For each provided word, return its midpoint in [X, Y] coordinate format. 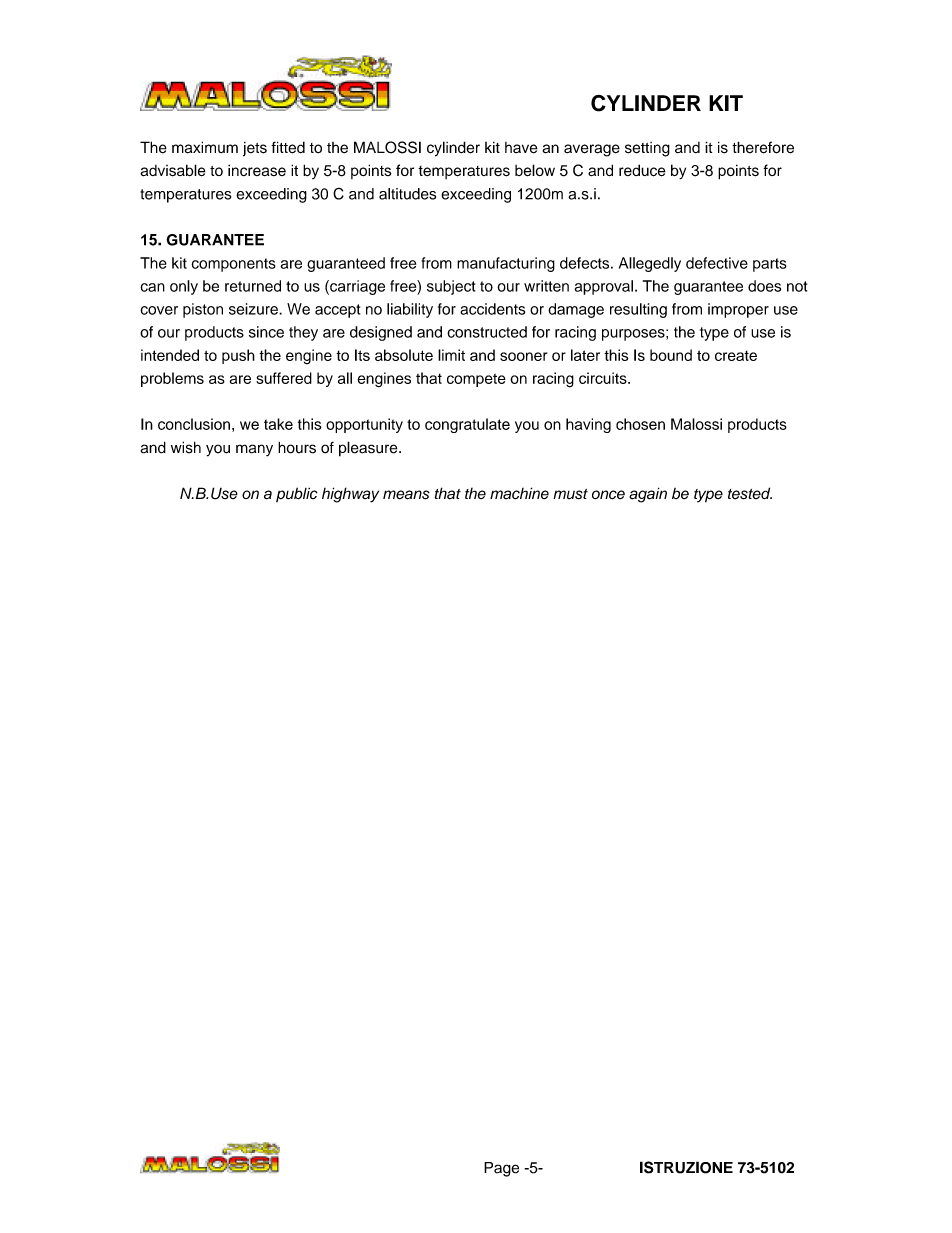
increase [257, 170]
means [406, 495]
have [521, 148]
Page [501, 1169]
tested [750, 493]
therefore [763, 147]
